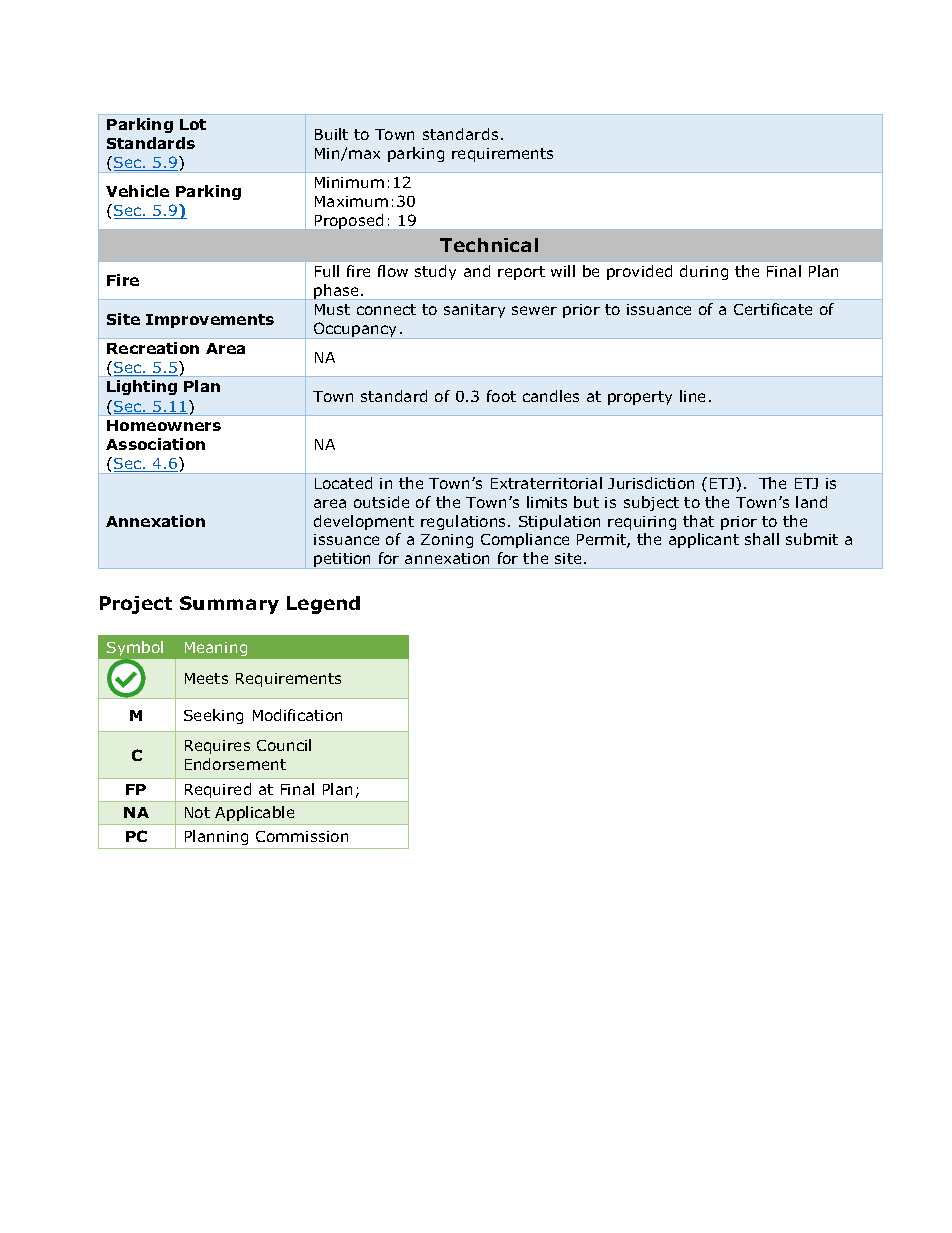 The width and height of the image is (952, 1233). I want to click on foot, so click(501, 396).
